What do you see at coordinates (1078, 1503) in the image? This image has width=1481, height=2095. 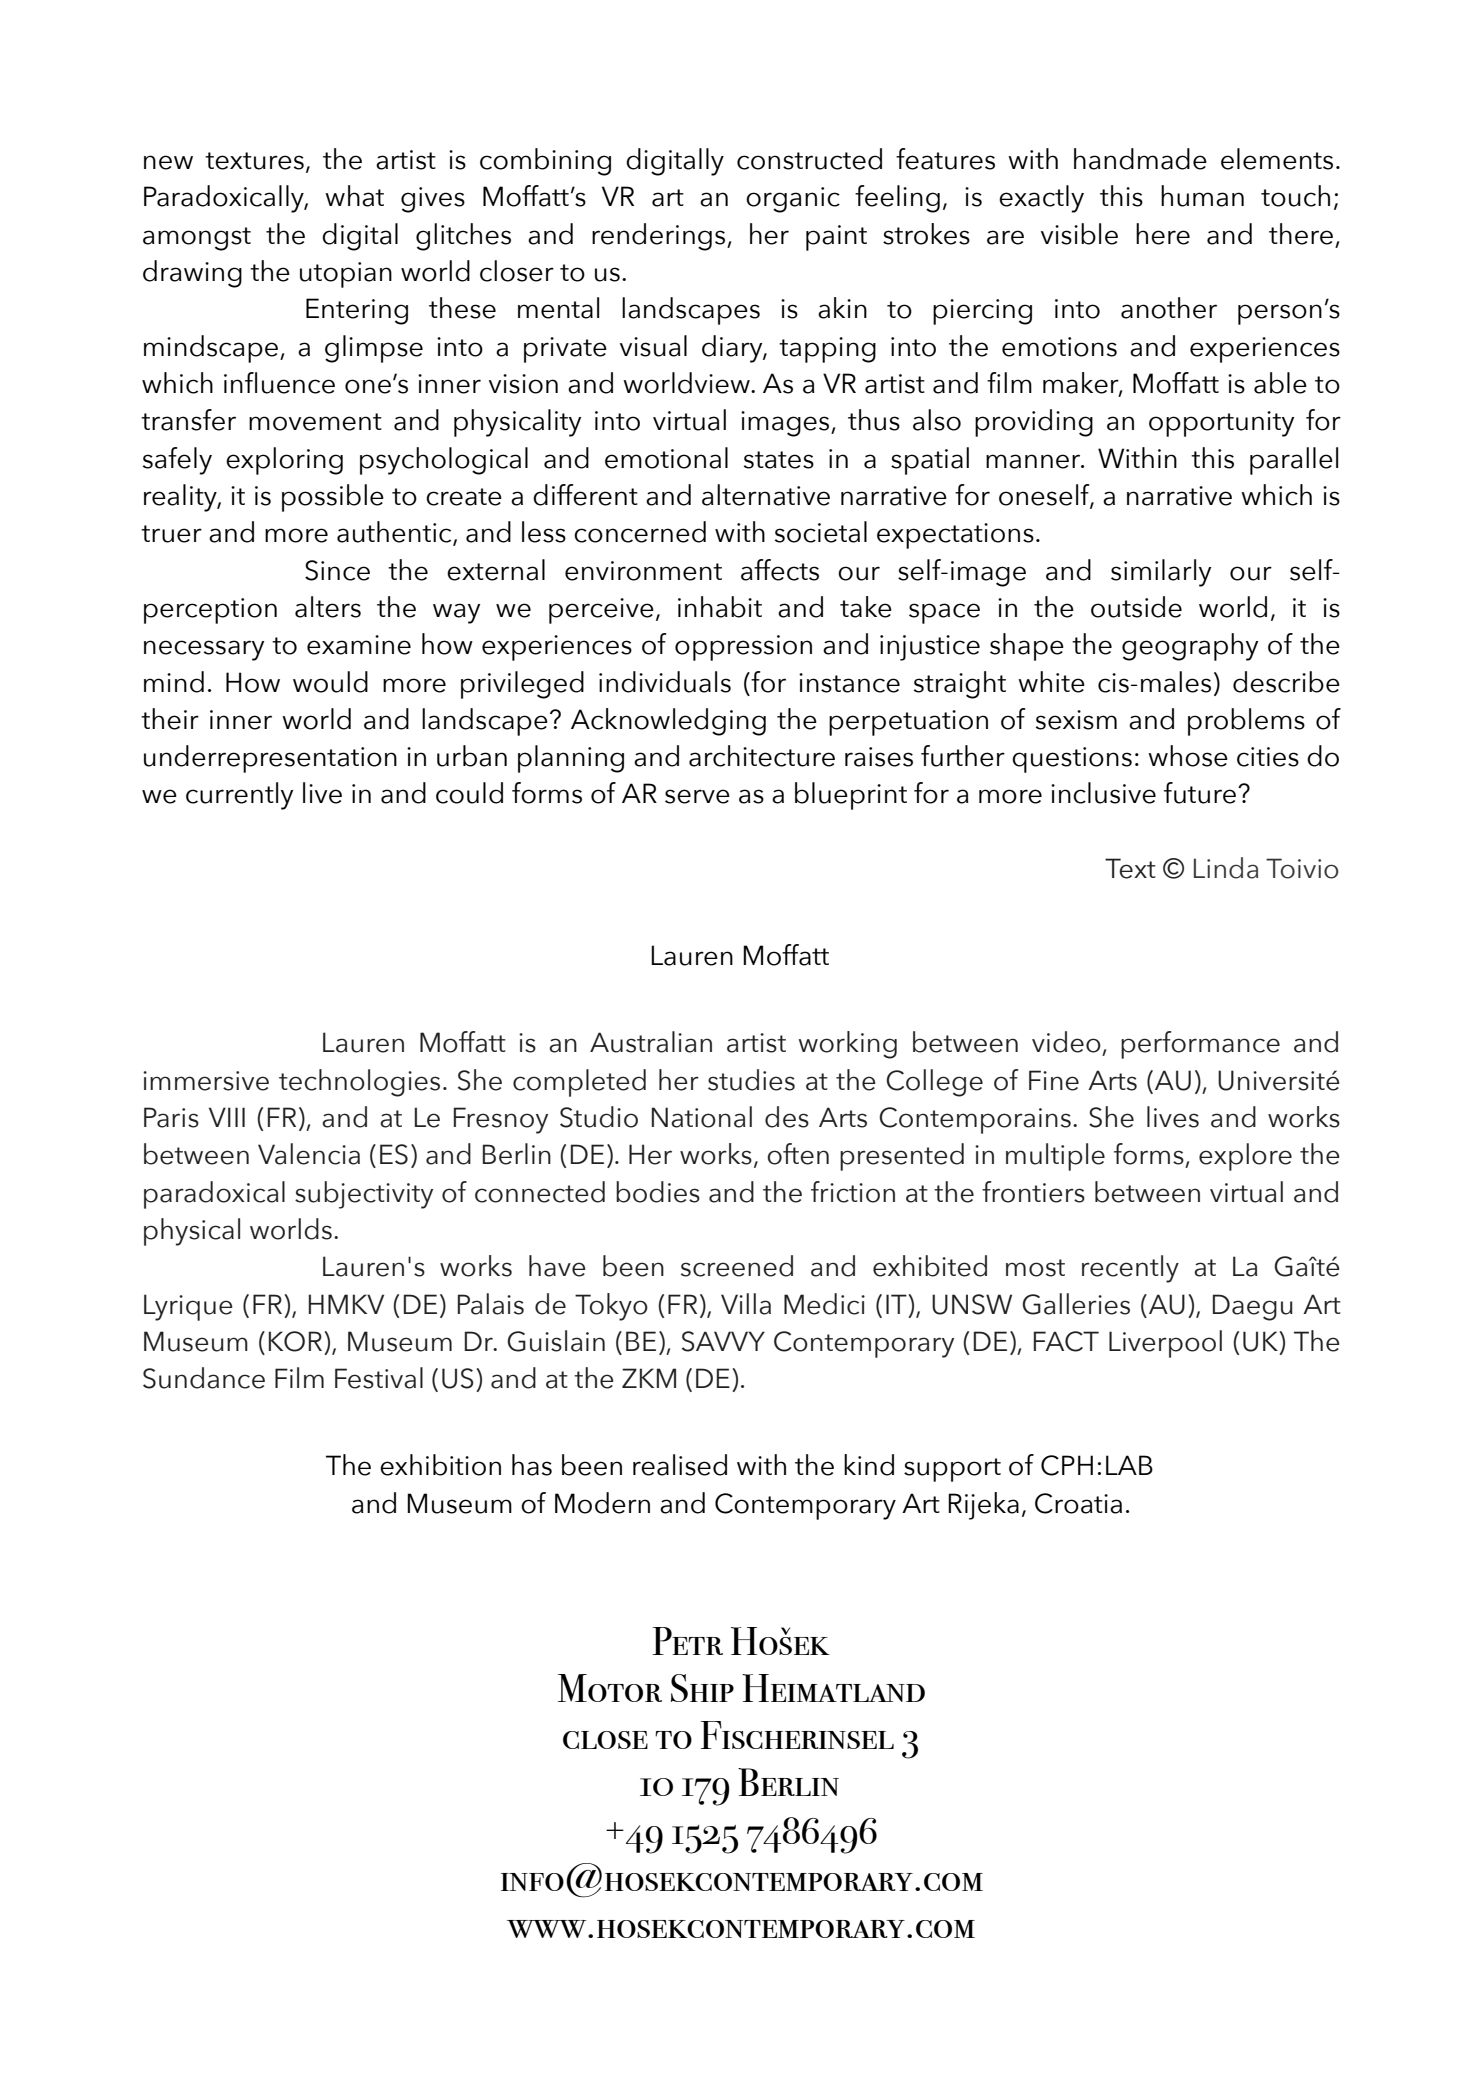 I see `Croatia` at bounding box center [1078, 1503].
